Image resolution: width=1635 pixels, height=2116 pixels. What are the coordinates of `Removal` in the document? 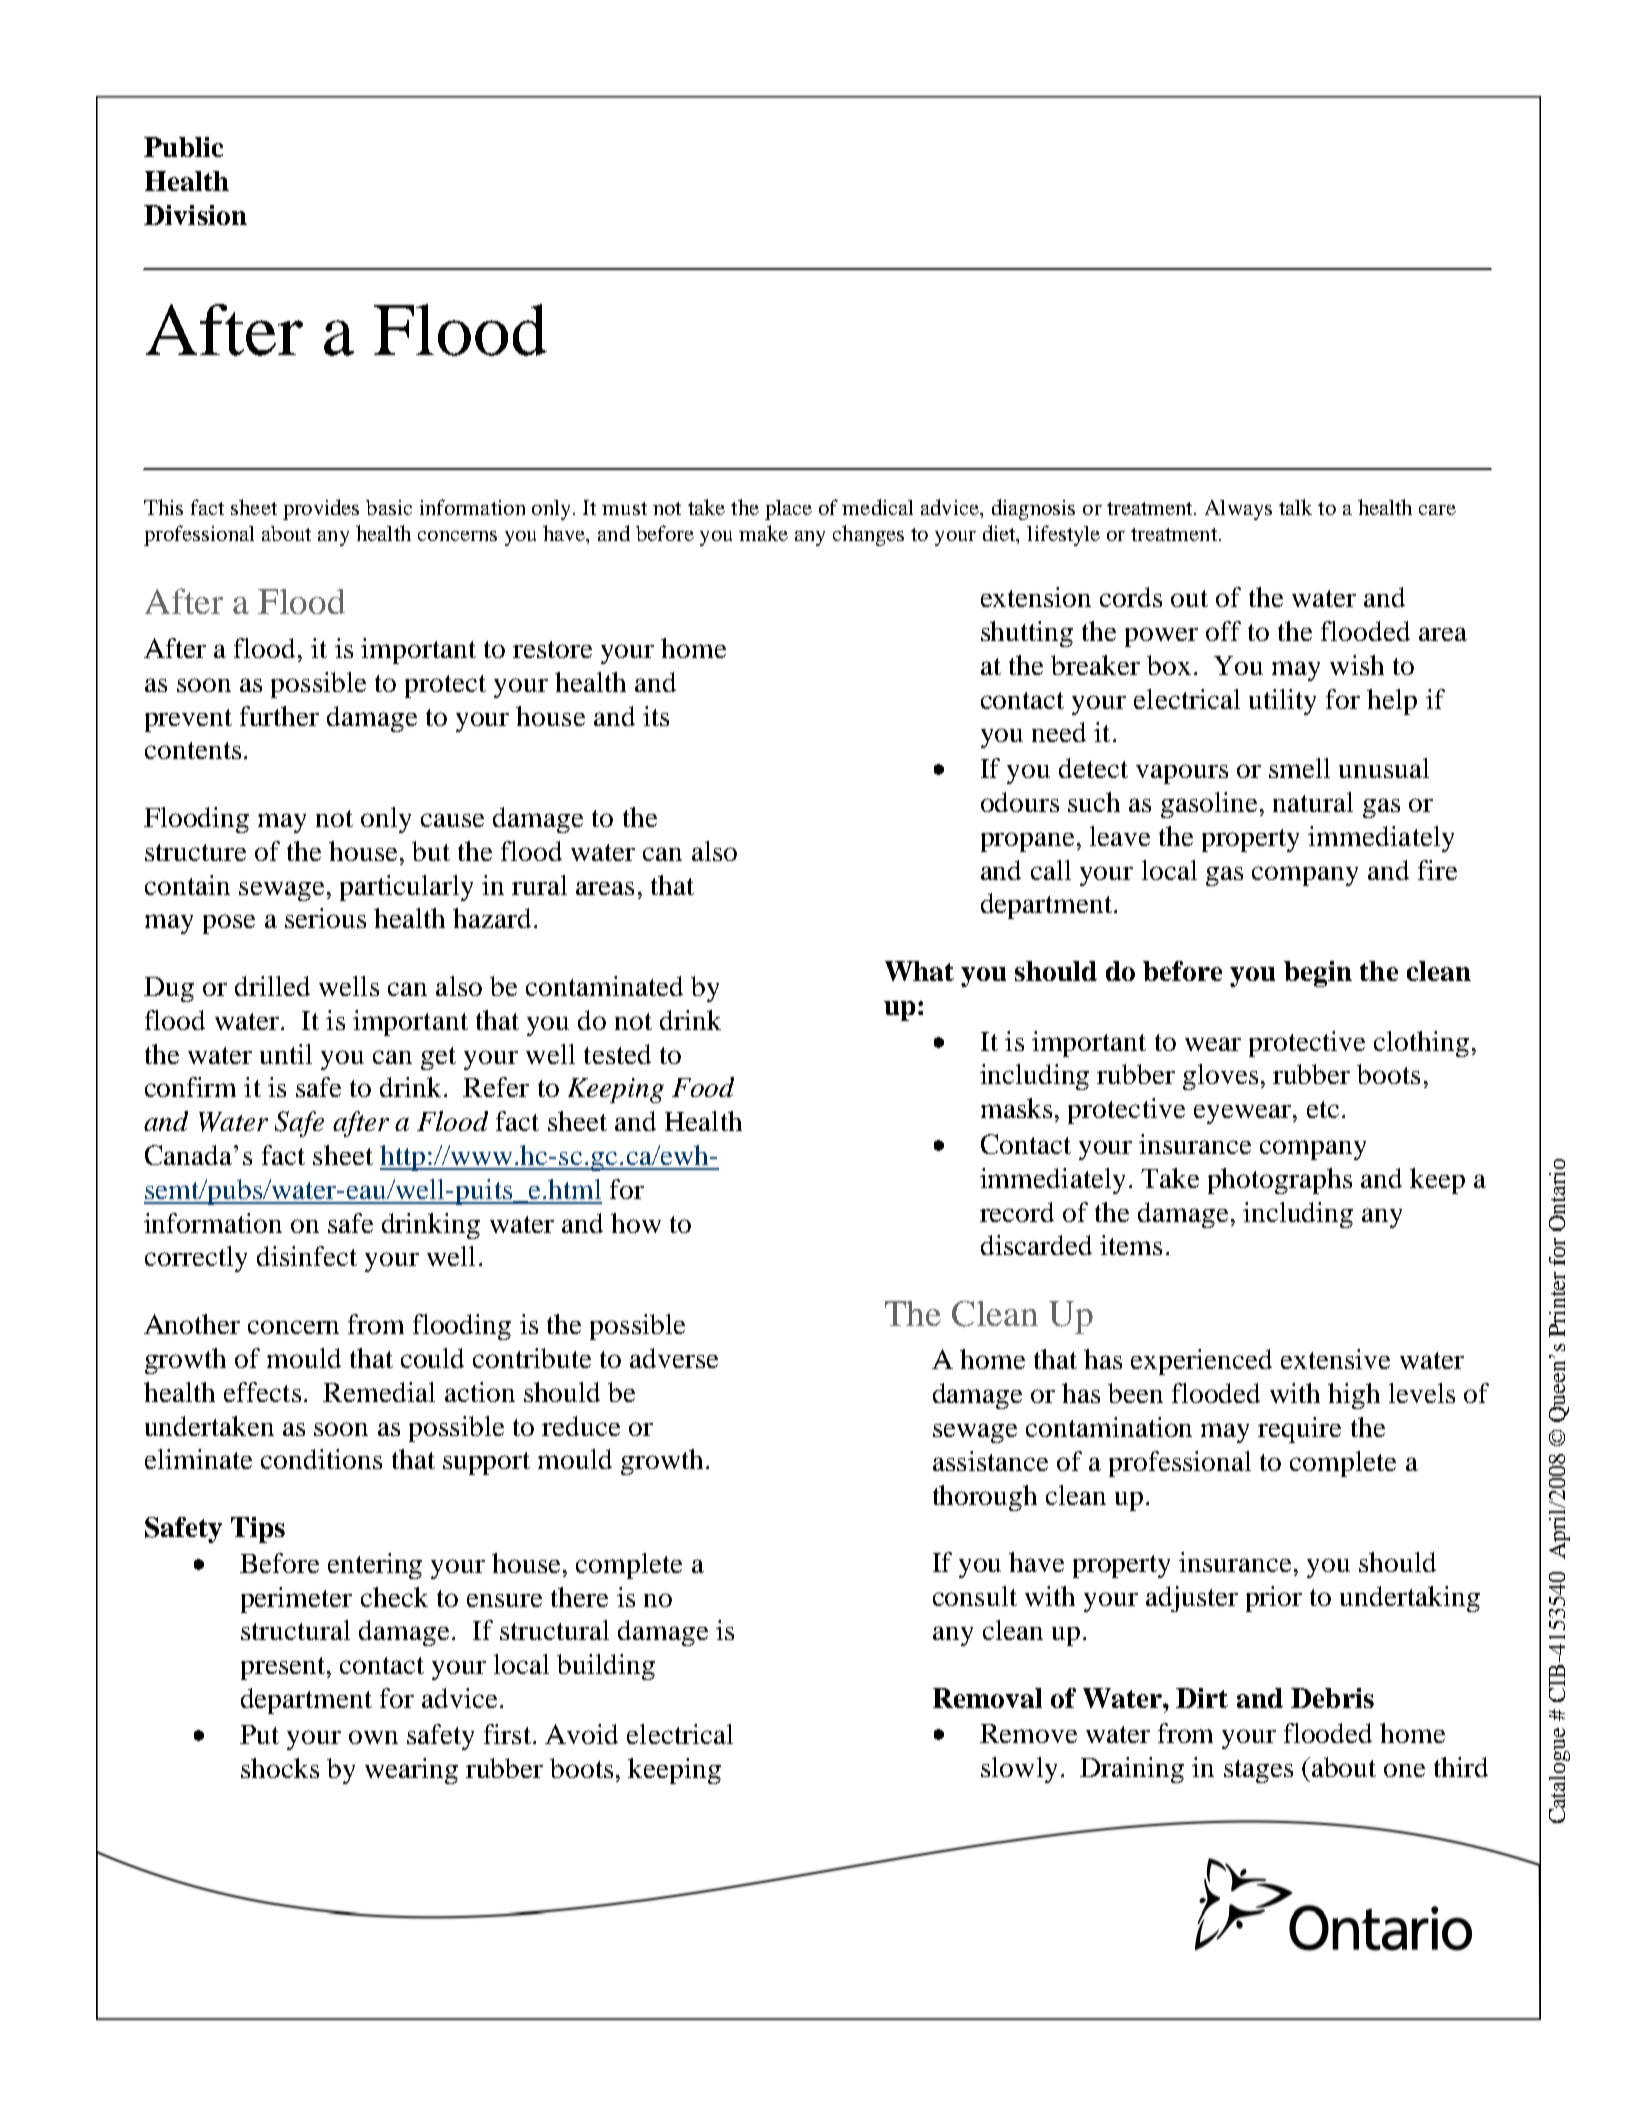 It's located at (987, 1698).
